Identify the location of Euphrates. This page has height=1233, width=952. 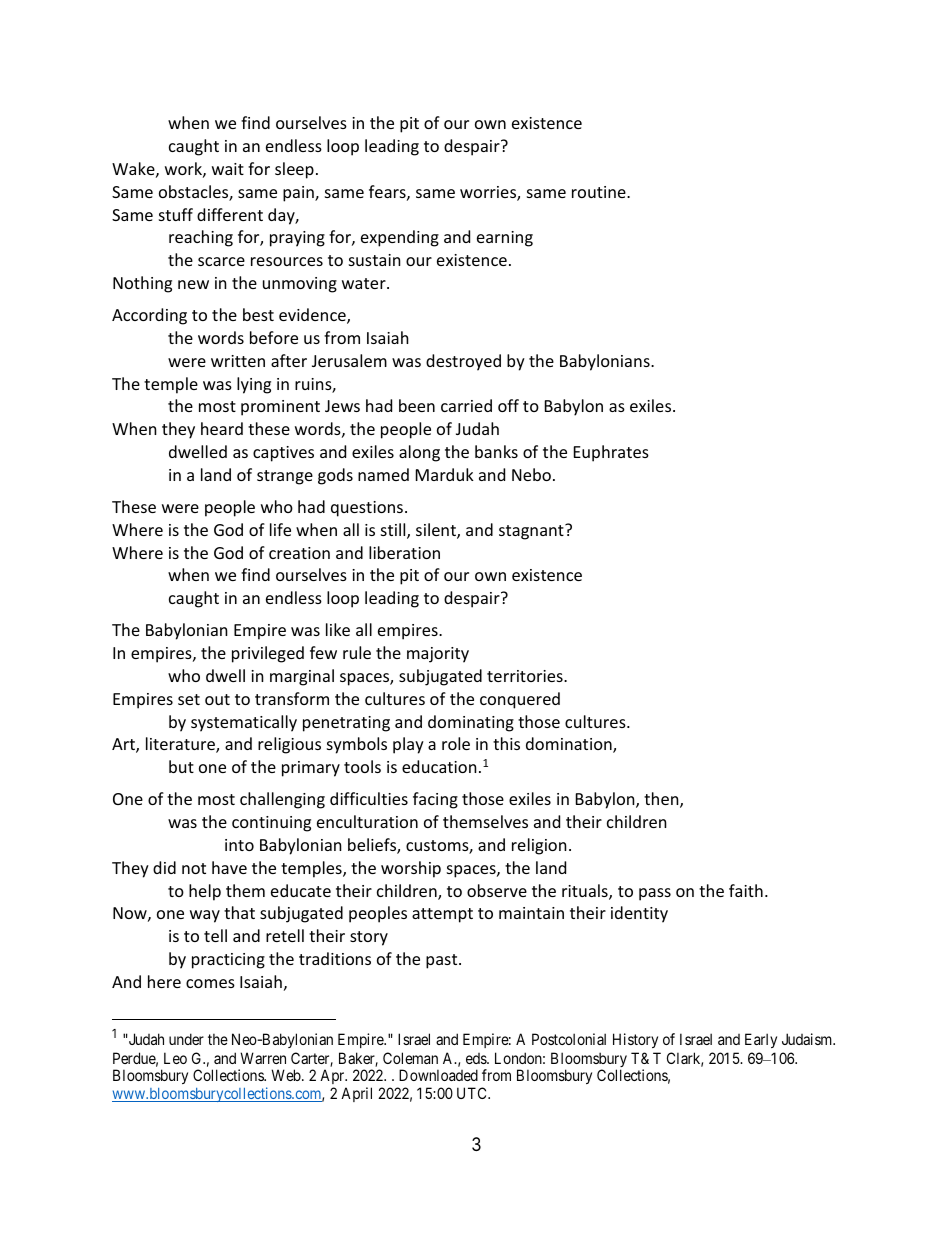
(611, 453).
